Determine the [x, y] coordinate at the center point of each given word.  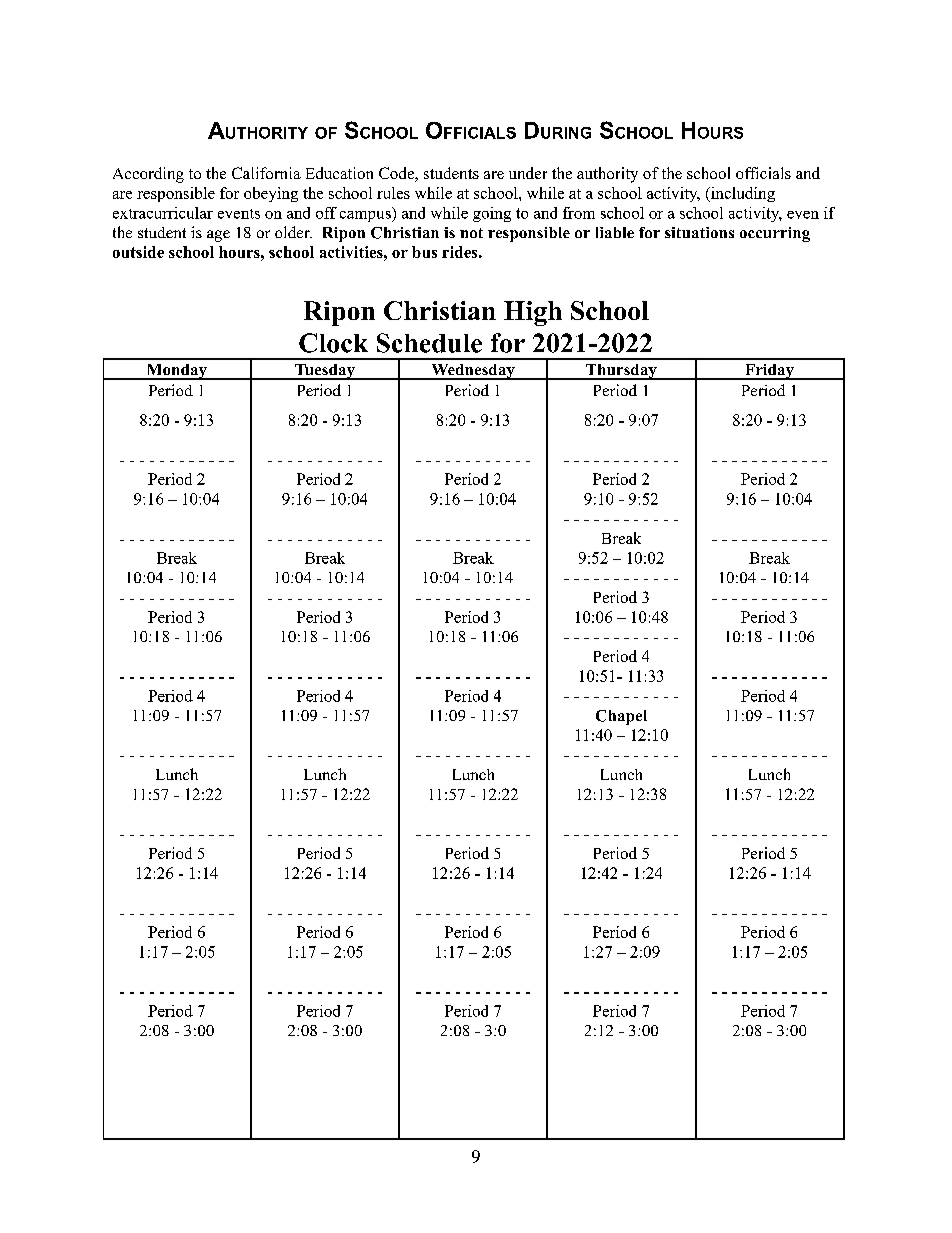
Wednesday [473, 372]
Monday [176, 372]
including [742, 194]
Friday [769, 372]
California [266, 173]
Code [397, 174]
